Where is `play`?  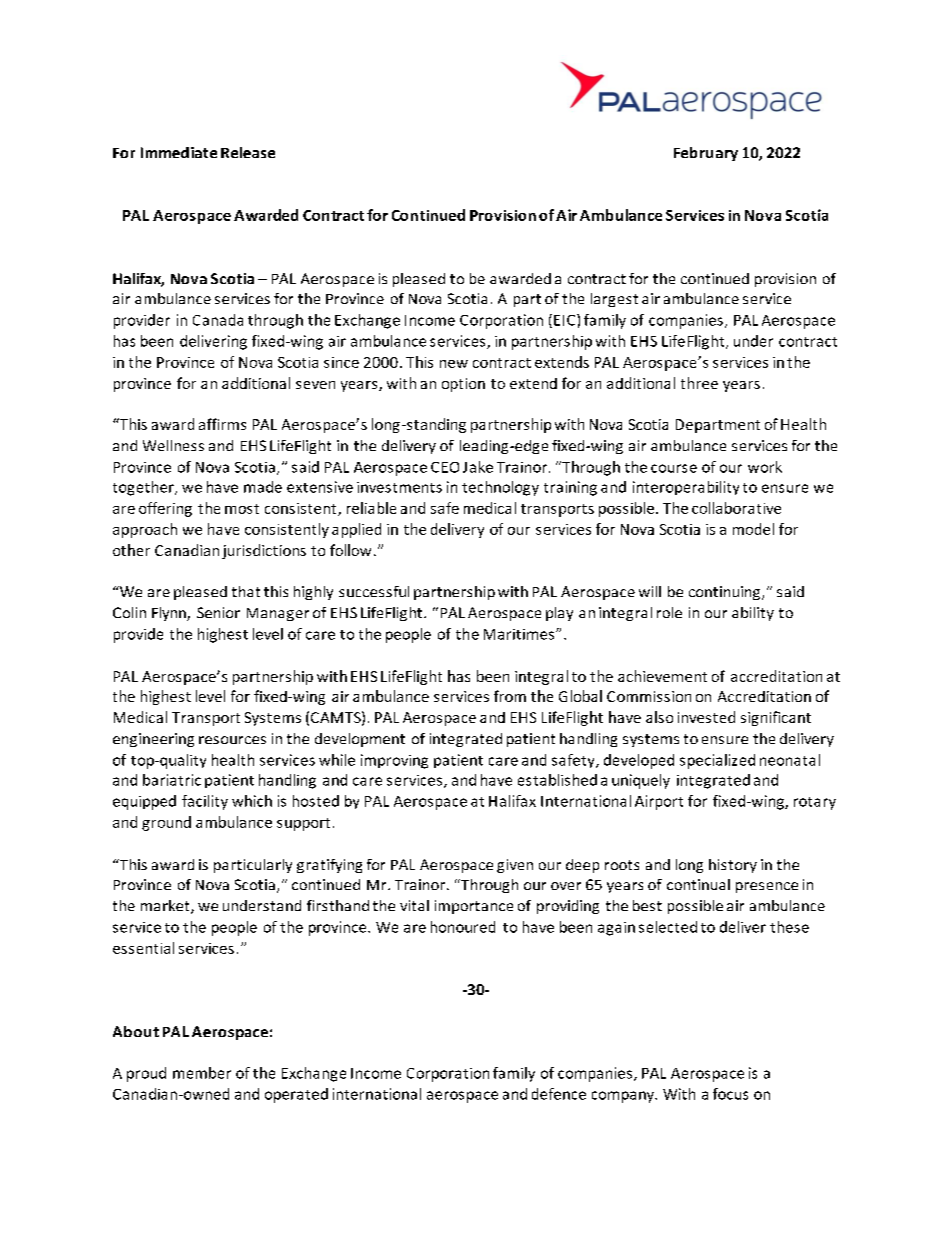 play is located at coordinates (559, 614).
